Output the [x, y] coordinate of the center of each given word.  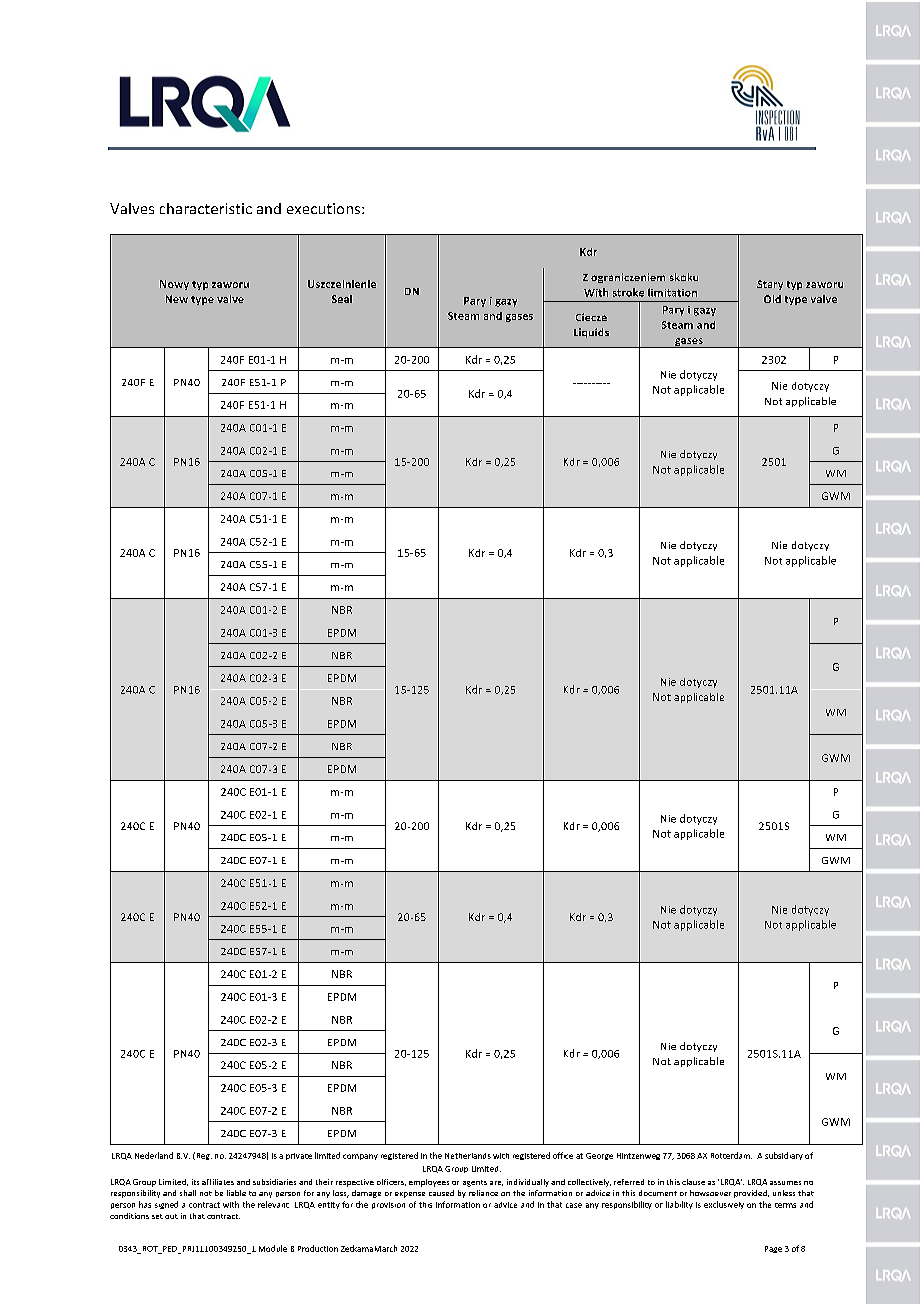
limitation [672, 292]
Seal [342, 299]
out [171, 1216]
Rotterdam [731, 1155]
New [177, 299]
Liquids [591, 333]
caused [441, 1193]
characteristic [206, 208]
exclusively [724, 1205]
